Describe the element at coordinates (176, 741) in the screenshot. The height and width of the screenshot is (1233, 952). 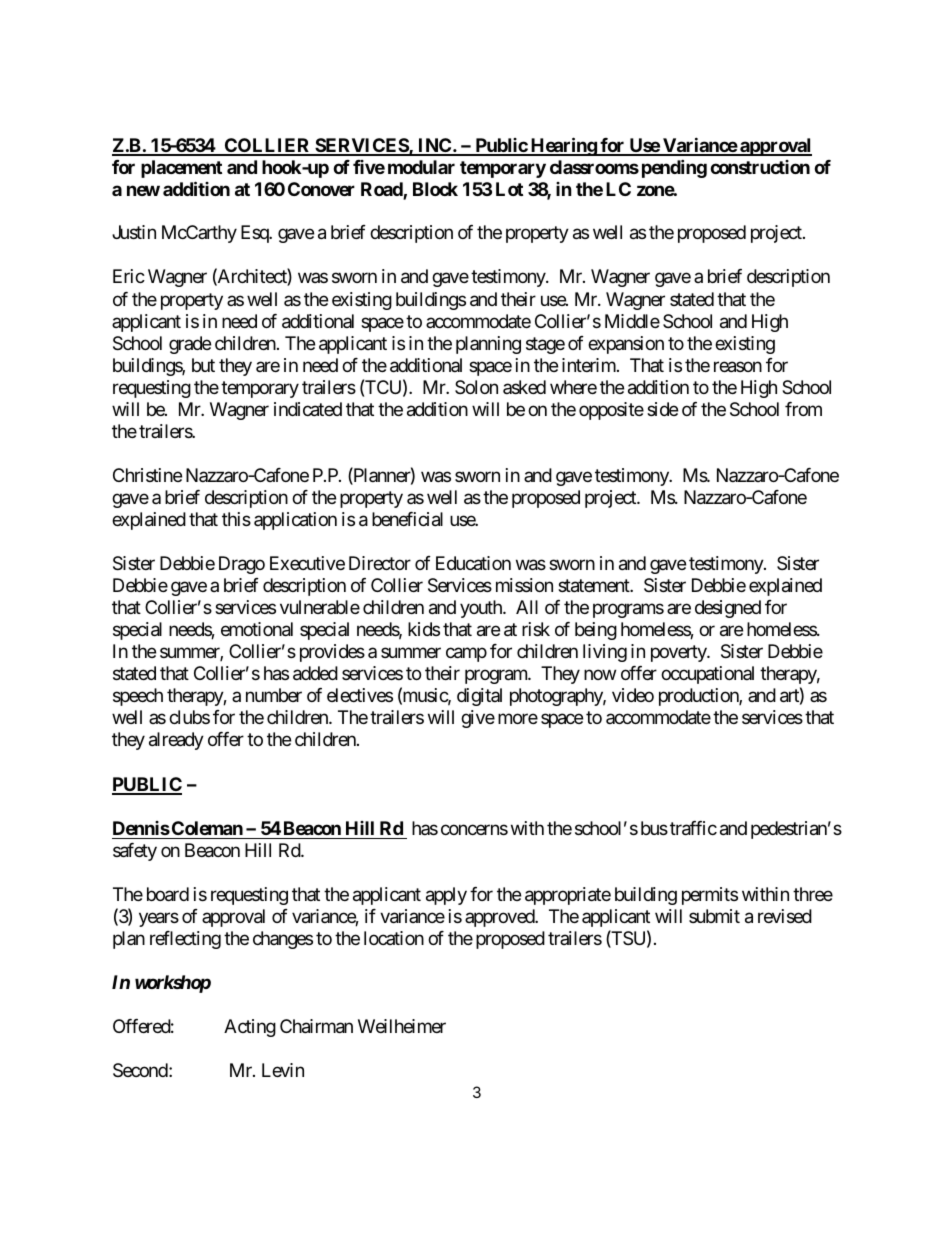
I see `already` at that location.
